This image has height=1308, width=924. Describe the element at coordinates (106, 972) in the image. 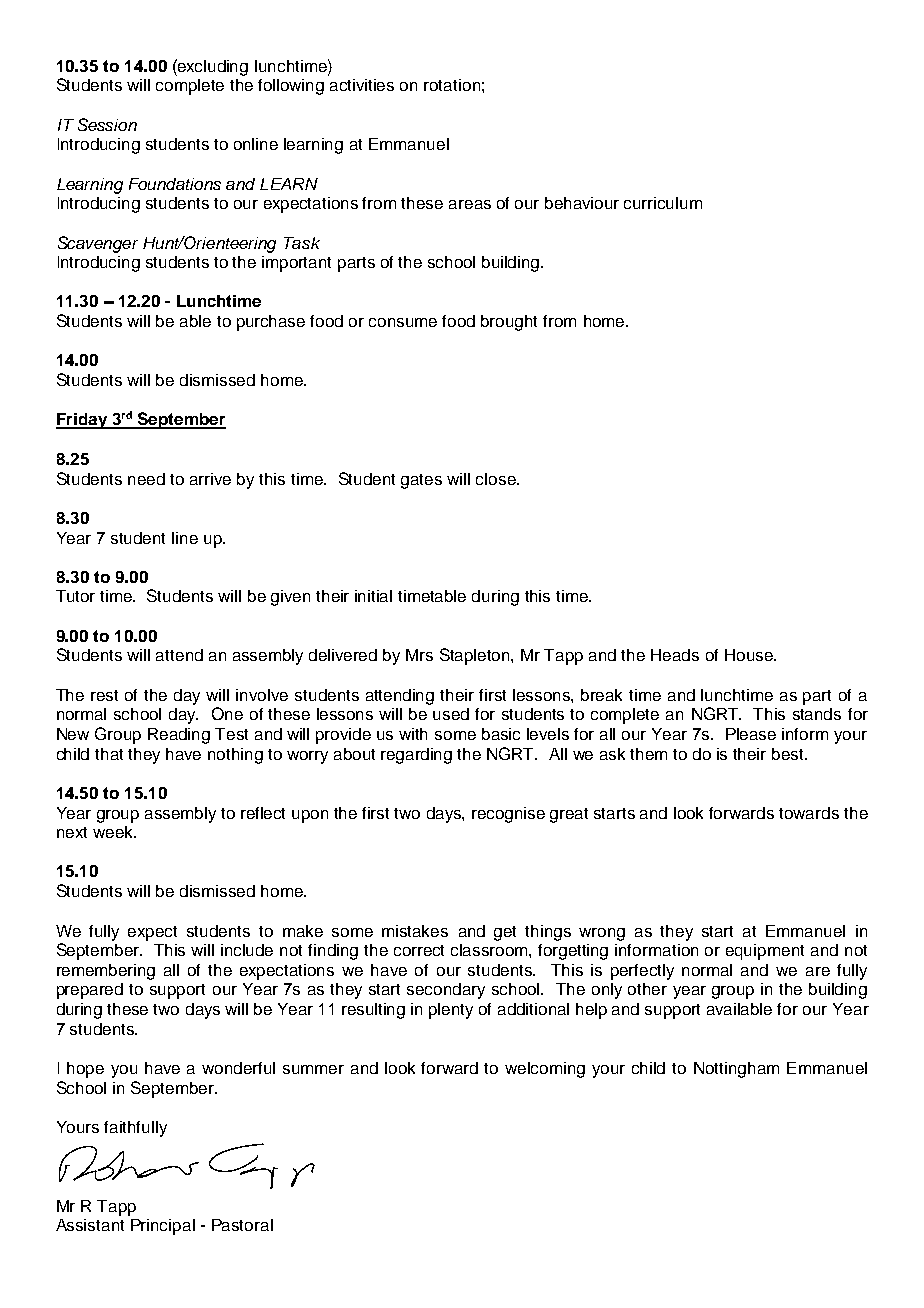

I see `remembering` at that location.
